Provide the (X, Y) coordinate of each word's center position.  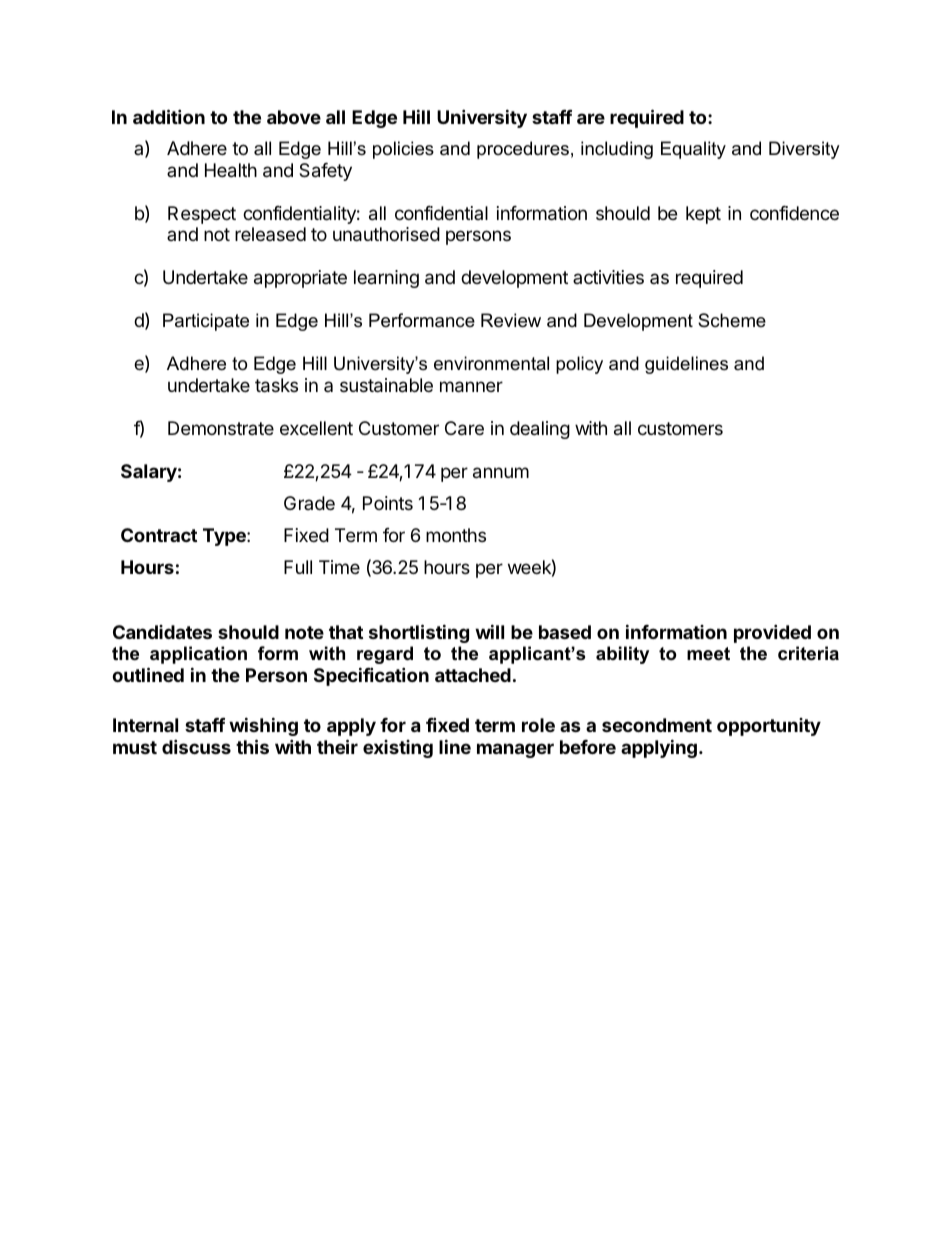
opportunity (769, 727)
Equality (693, 150)
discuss (196, 746)
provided (772, 633)
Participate (206, 322)
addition (169, 116)
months (456, 535)
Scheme (732, 320)
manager (515, 750)
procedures (523, 150)
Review (511, 320)
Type (225, 537)
